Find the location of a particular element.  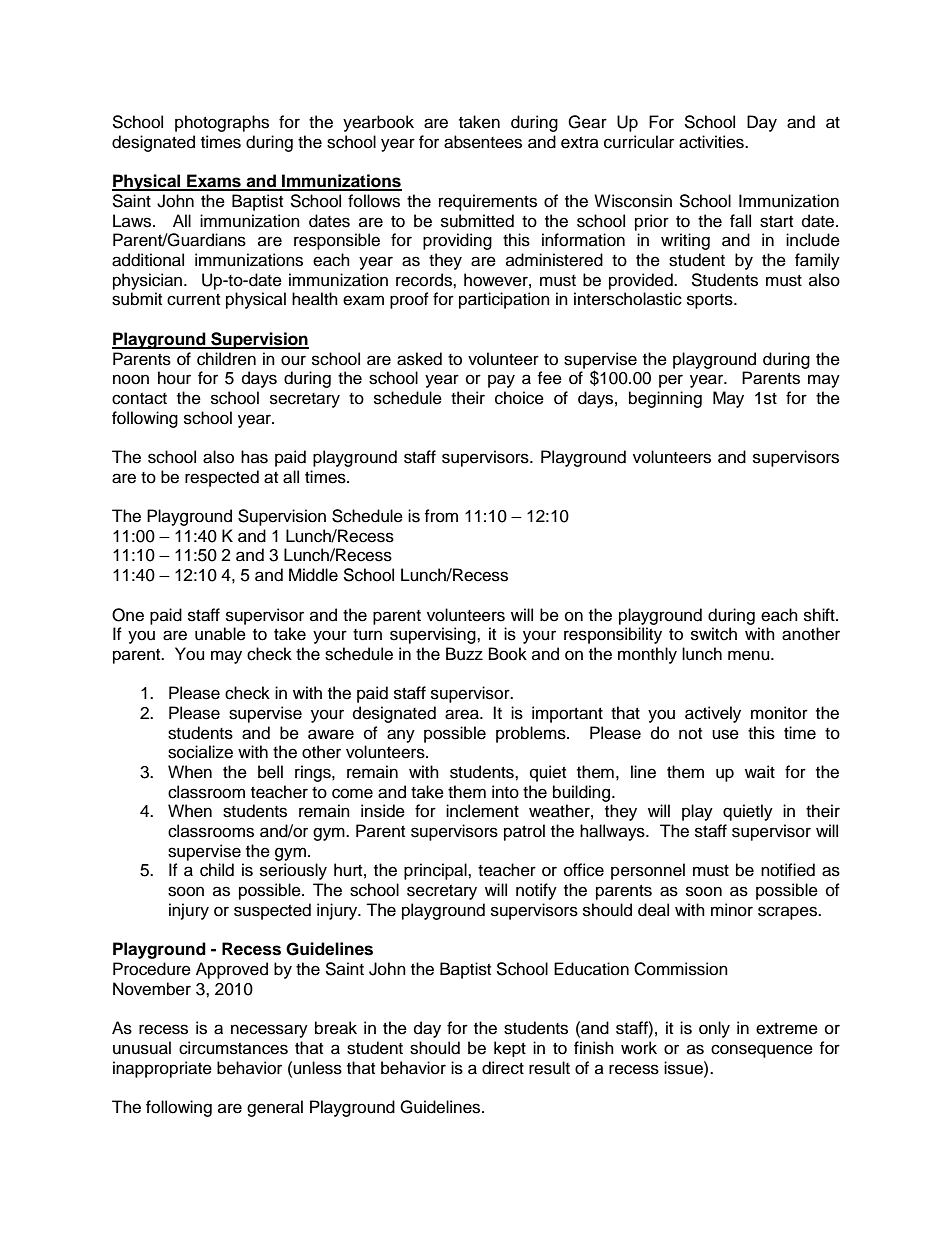

photographs is located at coordinates (222, 123).
